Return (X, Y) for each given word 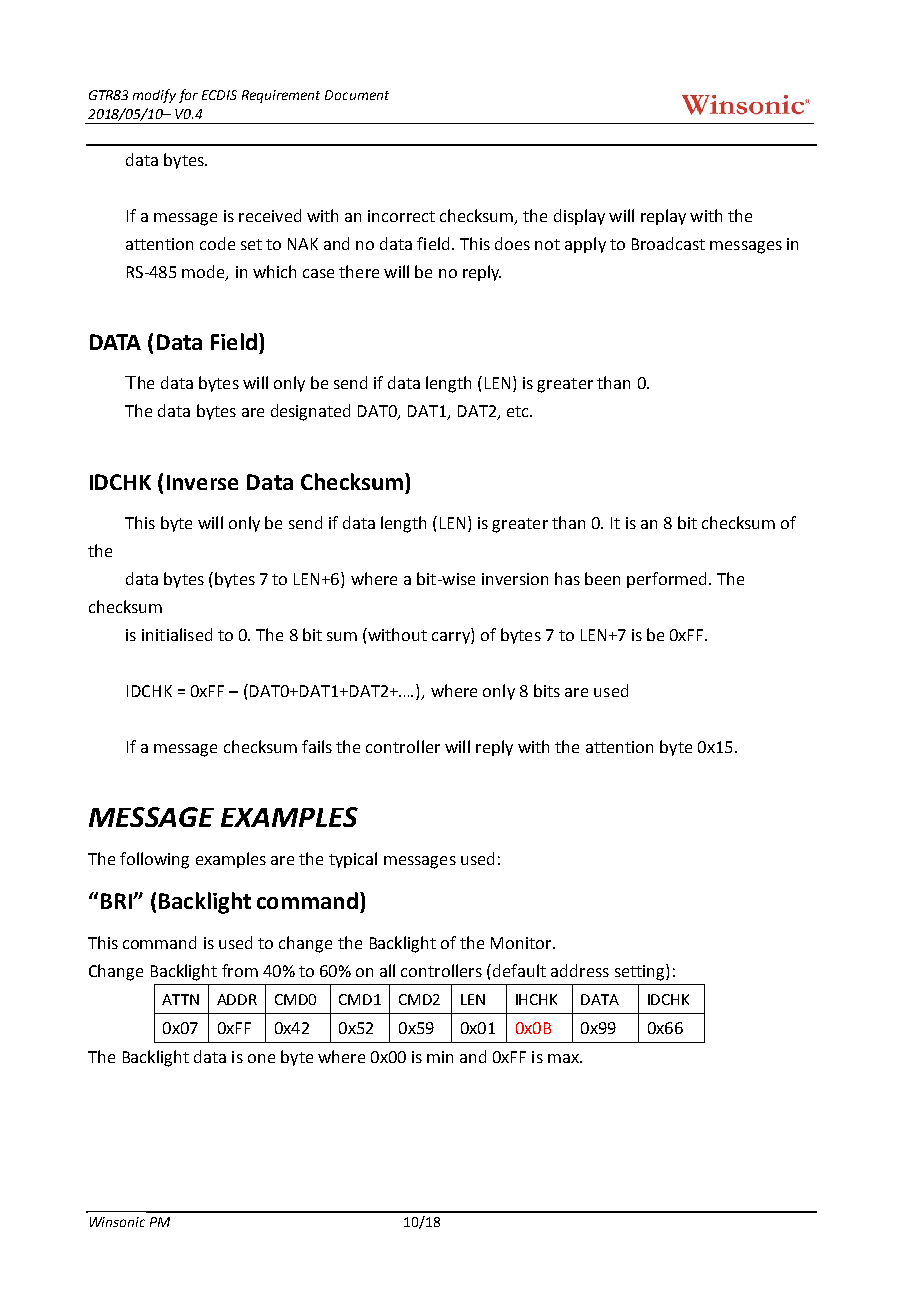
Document (357, 95)
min (440, 1057)
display (579, 217)
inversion (515, 579)
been (602, 578)
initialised (177, 634)
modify (154, 96)
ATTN (180, 999)
